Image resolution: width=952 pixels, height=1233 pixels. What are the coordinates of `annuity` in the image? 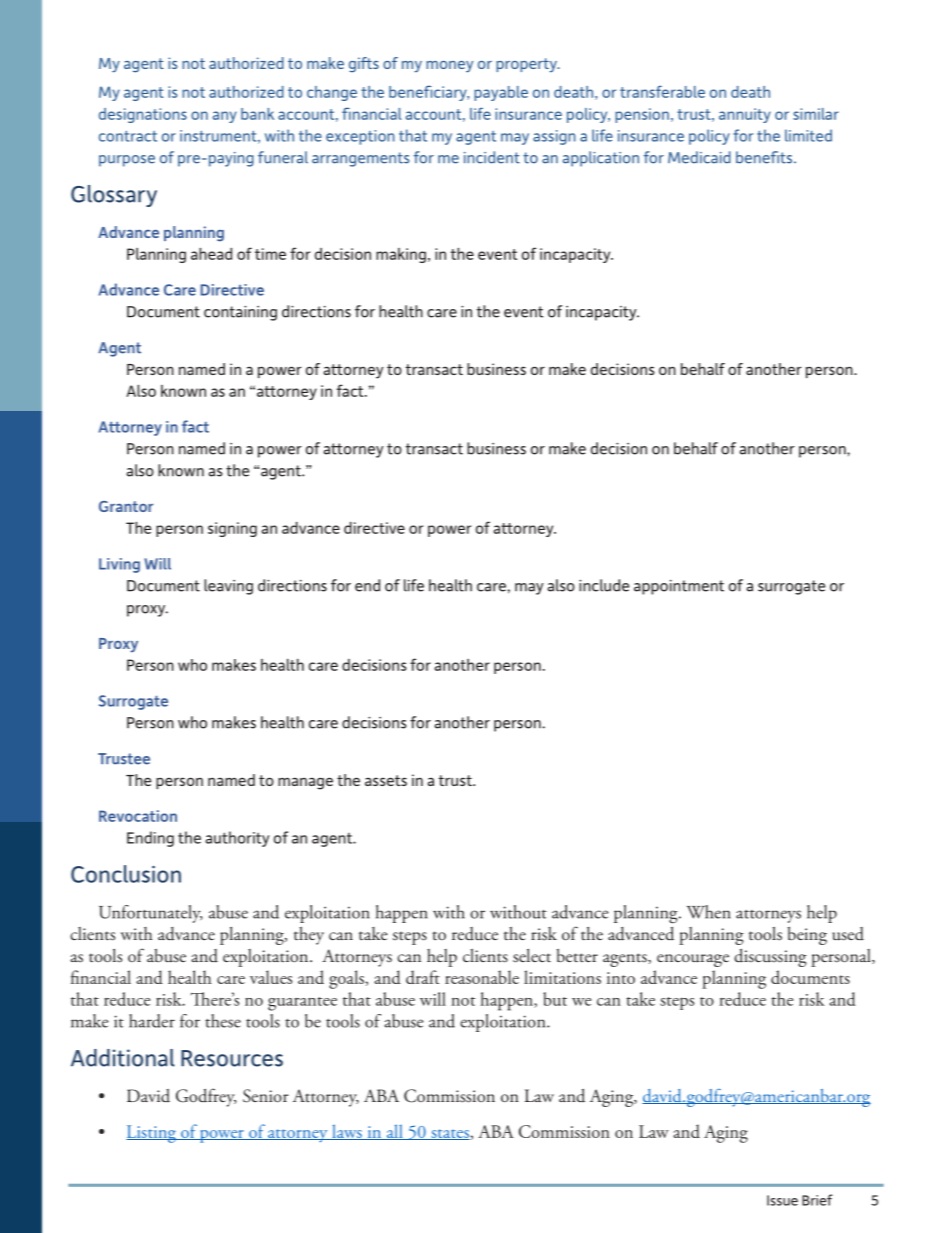 It's located at (745, 115).
